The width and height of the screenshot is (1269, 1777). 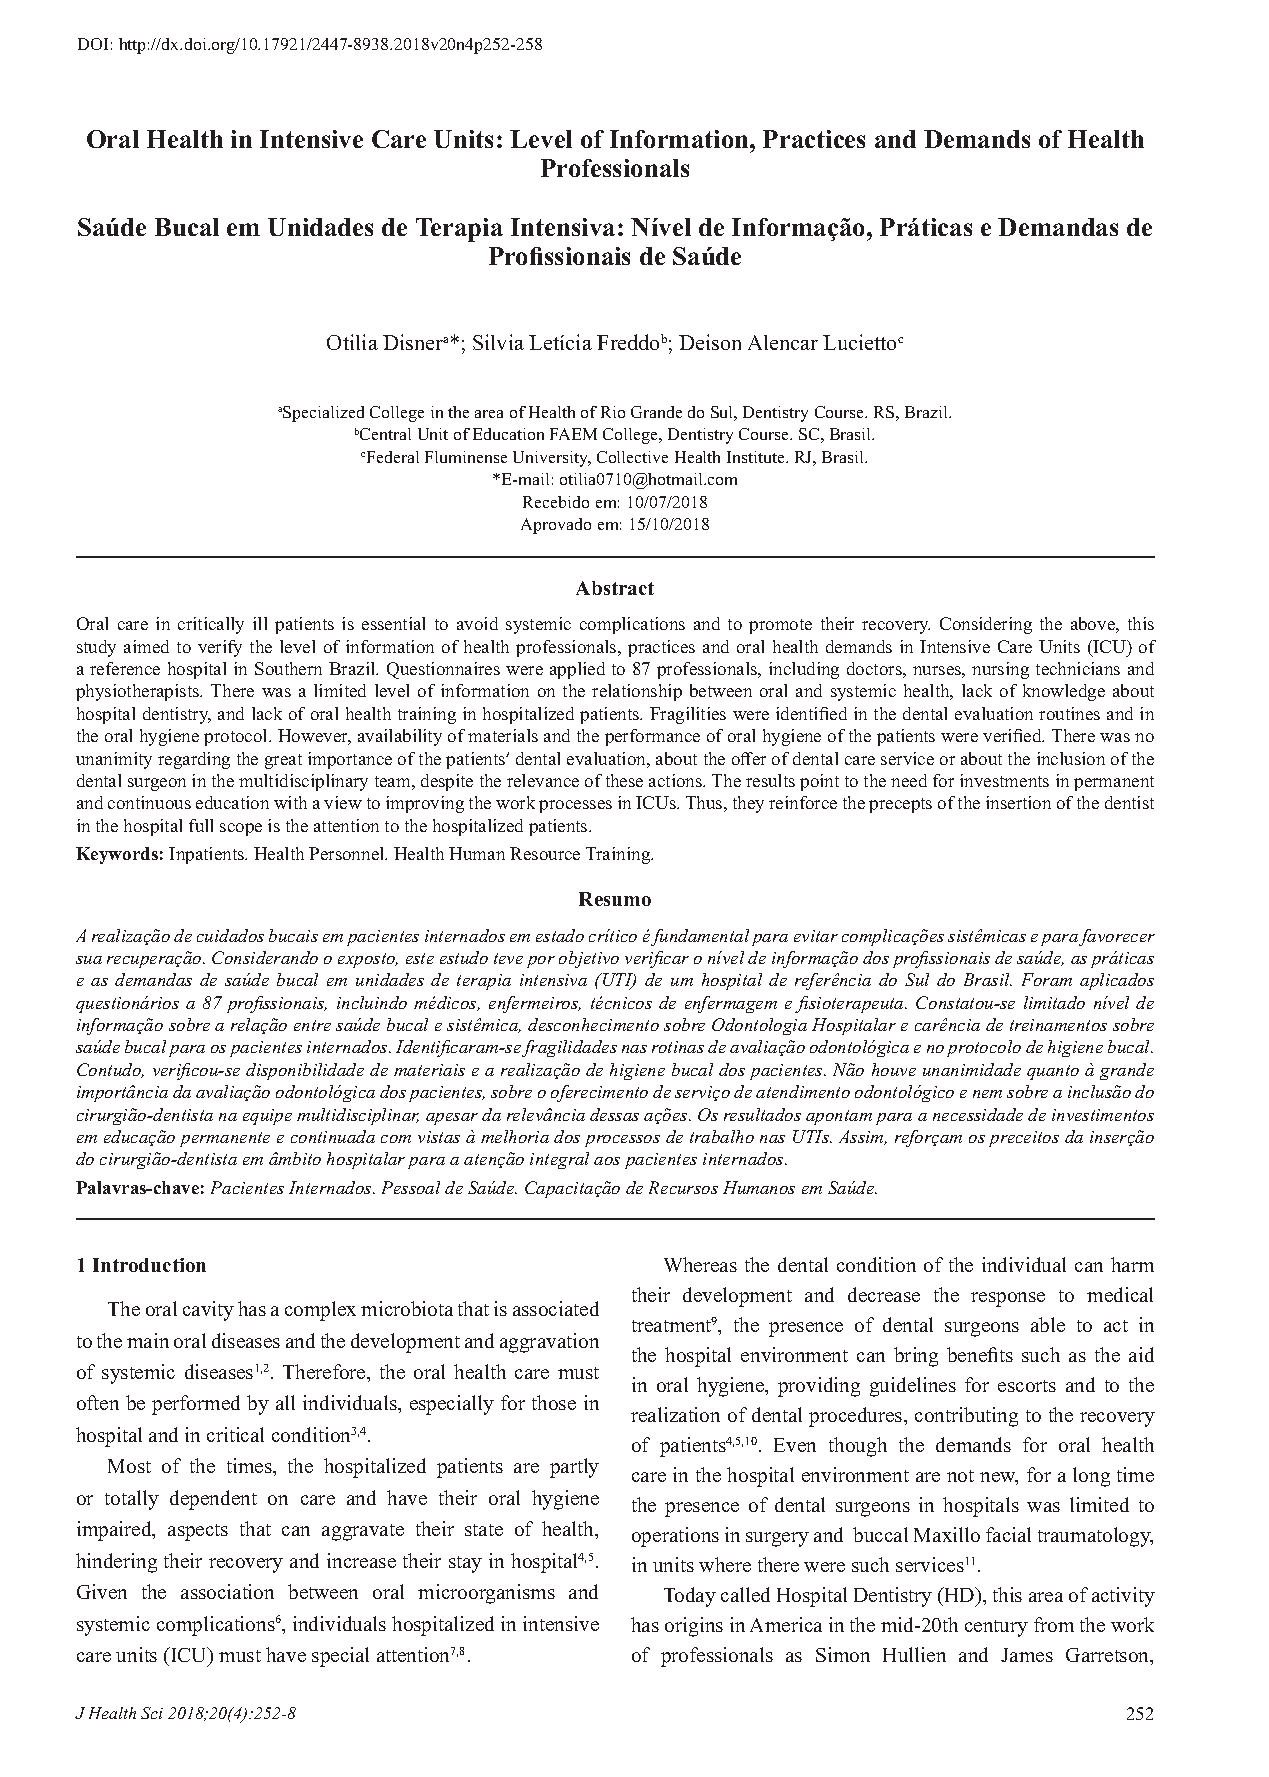 What do you see at coordinates (632, 457) in the screenshot?
I see `Collective` at bounding box center [632, 457].
